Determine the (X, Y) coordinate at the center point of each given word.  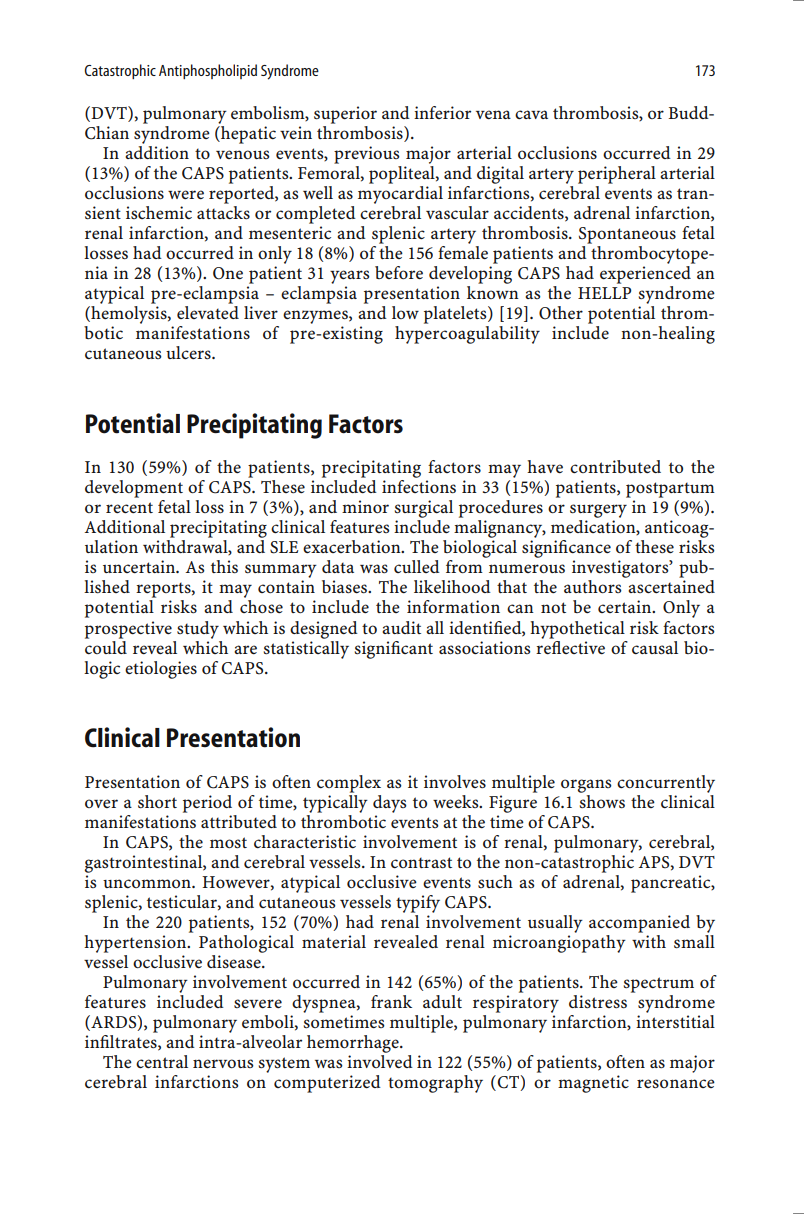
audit (401, 627)
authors (593, 586)
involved (380, 1061)
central (162, 1061)
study (198, 630)
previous (367, 155)
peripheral (617, 175)
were (186, 194)
